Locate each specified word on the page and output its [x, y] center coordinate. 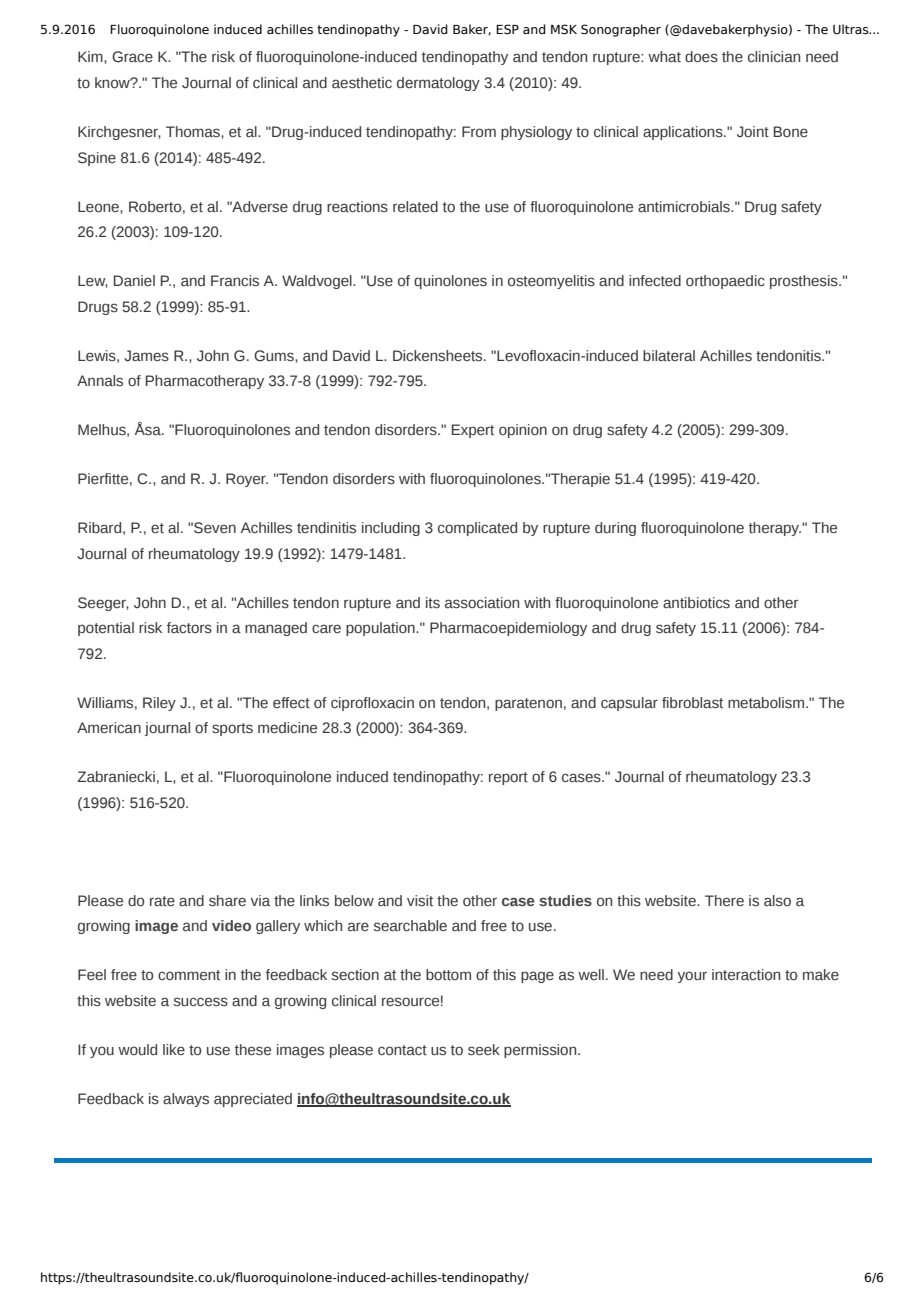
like [174, 1049]
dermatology [438, 84]
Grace [132, 56]
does [701, 56]
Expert [473, 431]
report [508, 778]
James [146, 355]
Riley [159, 704]
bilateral [669, 355]
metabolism [766, 703]
